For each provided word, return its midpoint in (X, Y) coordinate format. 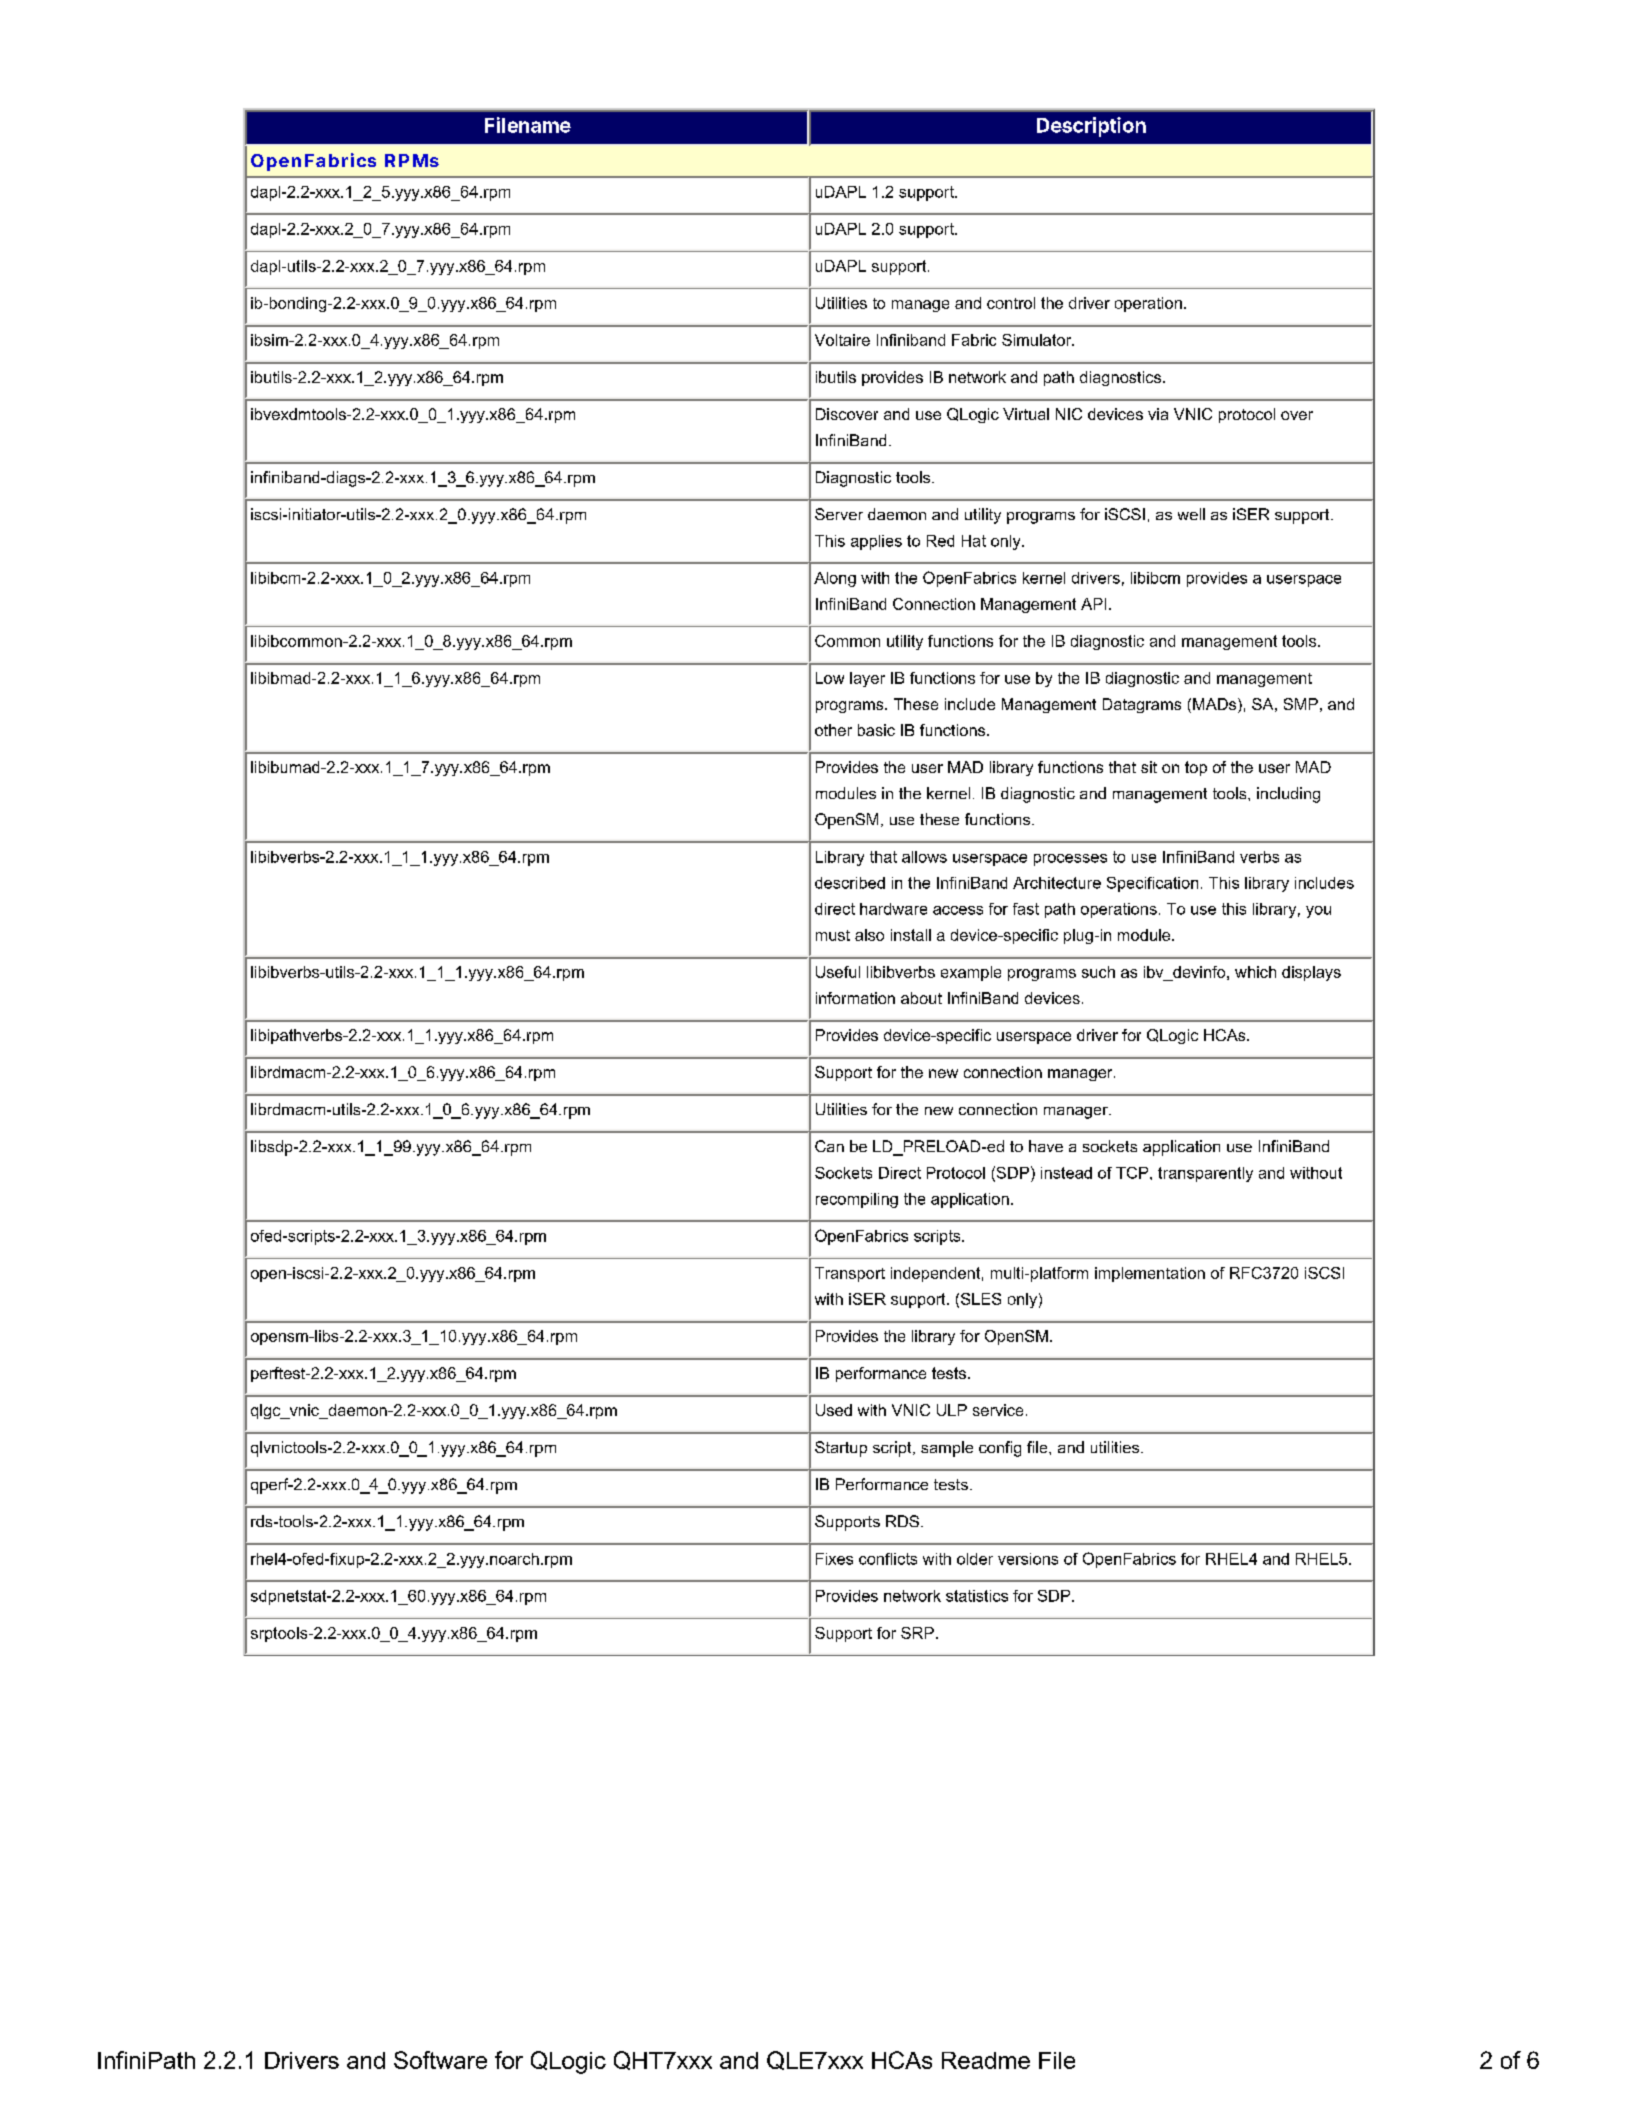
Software (440, 2060)
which (1255, 972)
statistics (977, 1596)
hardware (893, 909)
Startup (841, 1449)
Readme (986, 2060)
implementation (1150, 1274)
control (1011, 303)
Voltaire (842, 340)
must (833, 935)
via (1158, 414)
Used (834, 1410)
